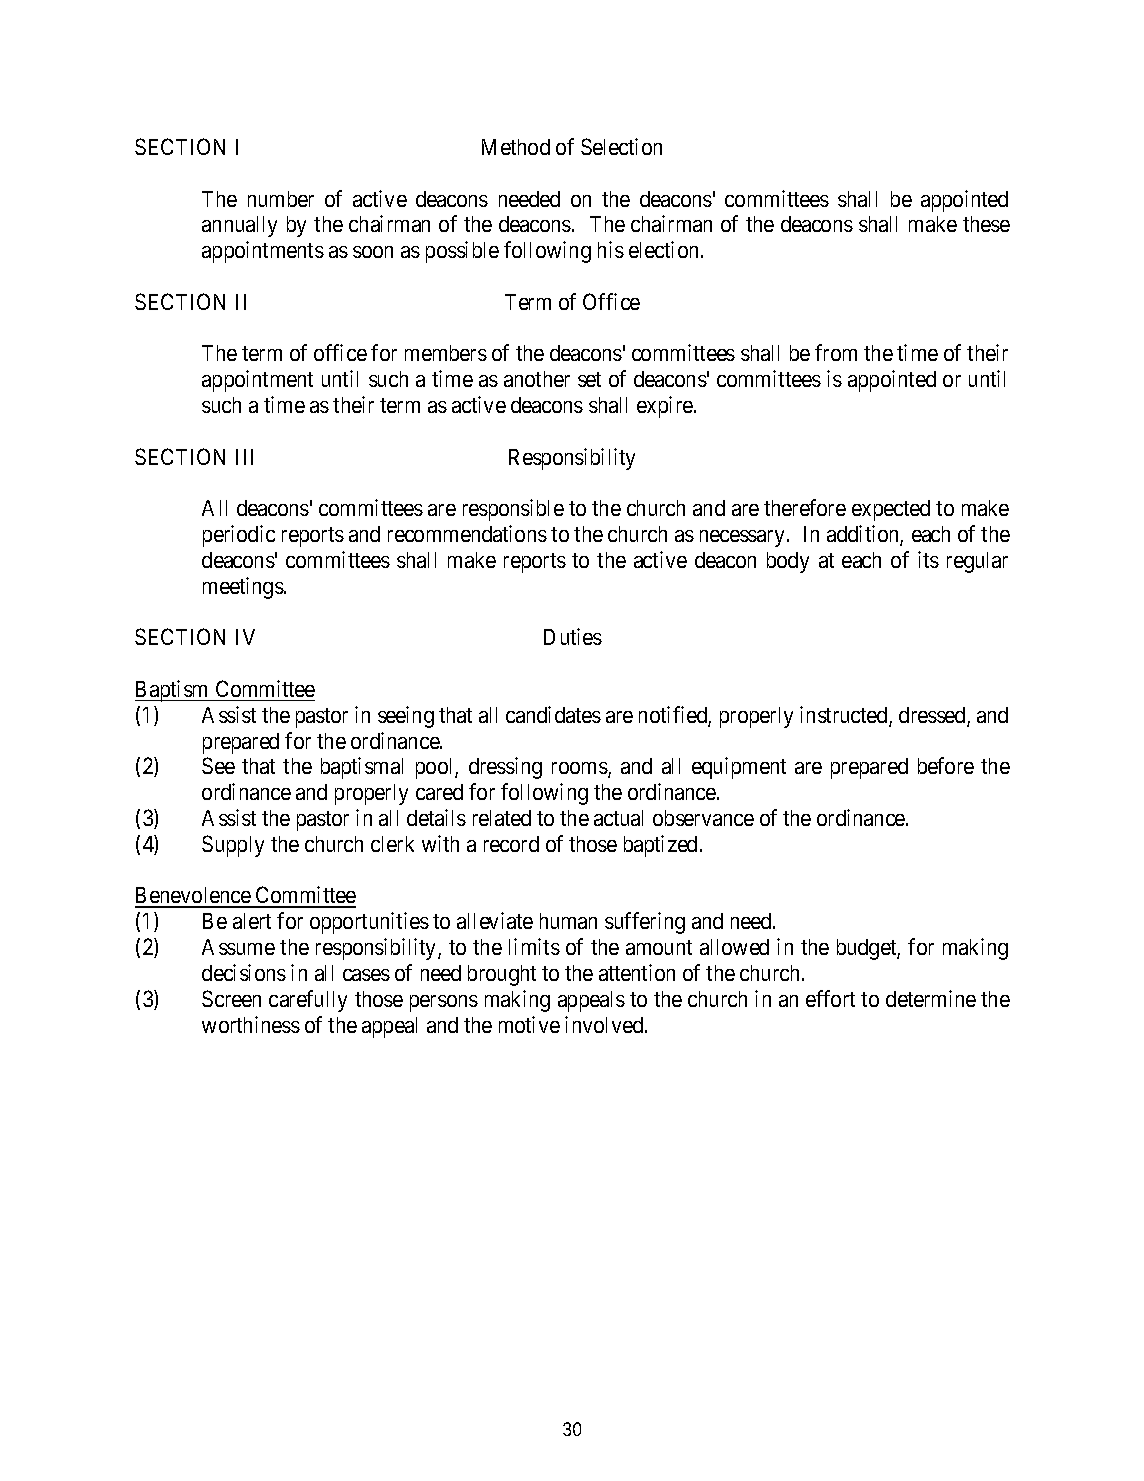 This page has width=1144, height=1481. Describe the element at coordinates (946, 765) in the page. I see `before` at that location.
